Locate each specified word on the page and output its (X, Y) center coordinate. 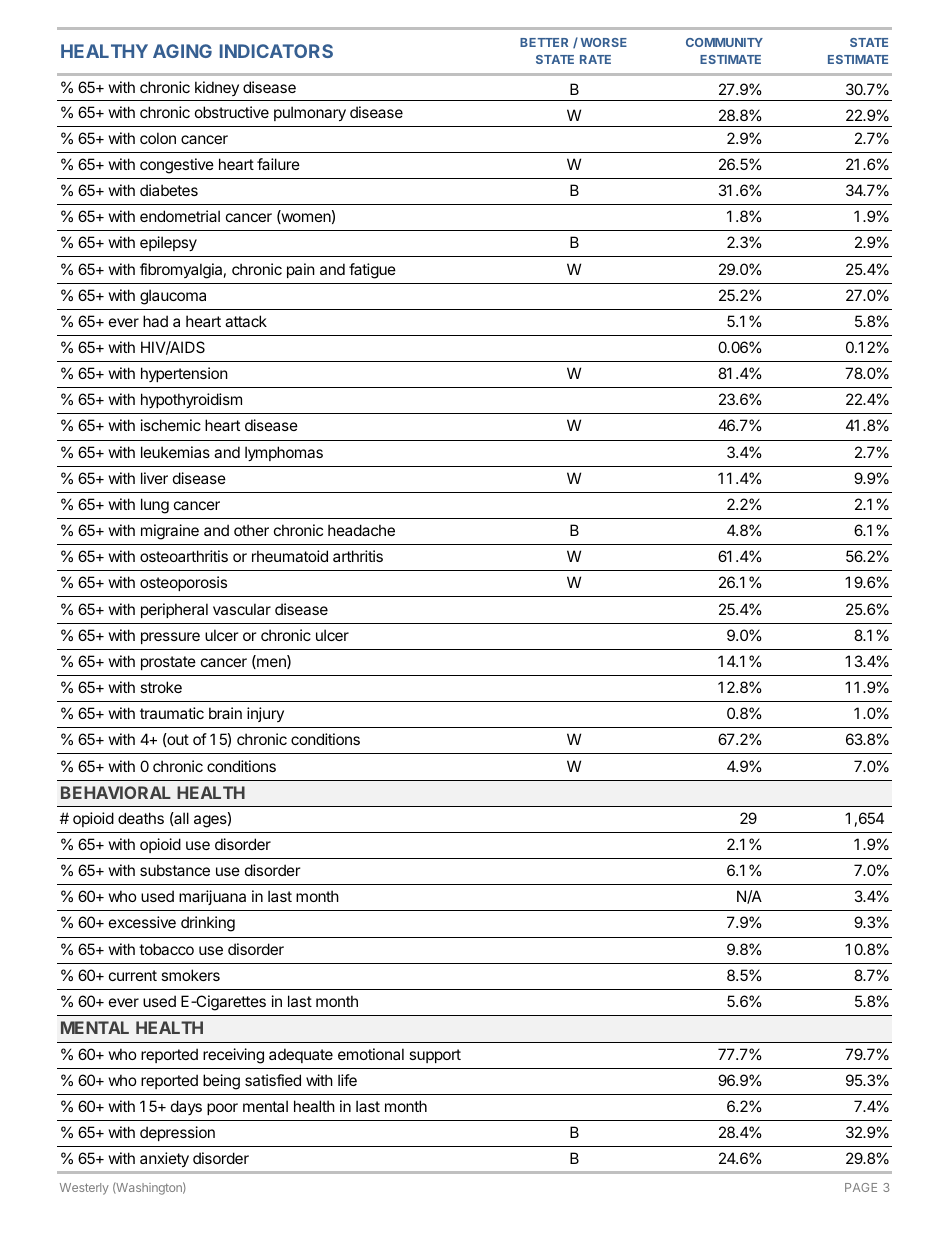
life (347, 1080)
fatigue (372, 271)
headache (361, 530)
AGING (182, 51)
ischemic (171, 425)
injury (265, 714)
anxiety (164, 1159)
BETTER (544, 42)
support (435, 1056)
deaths (141, 818)
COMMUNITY (724, 42)
